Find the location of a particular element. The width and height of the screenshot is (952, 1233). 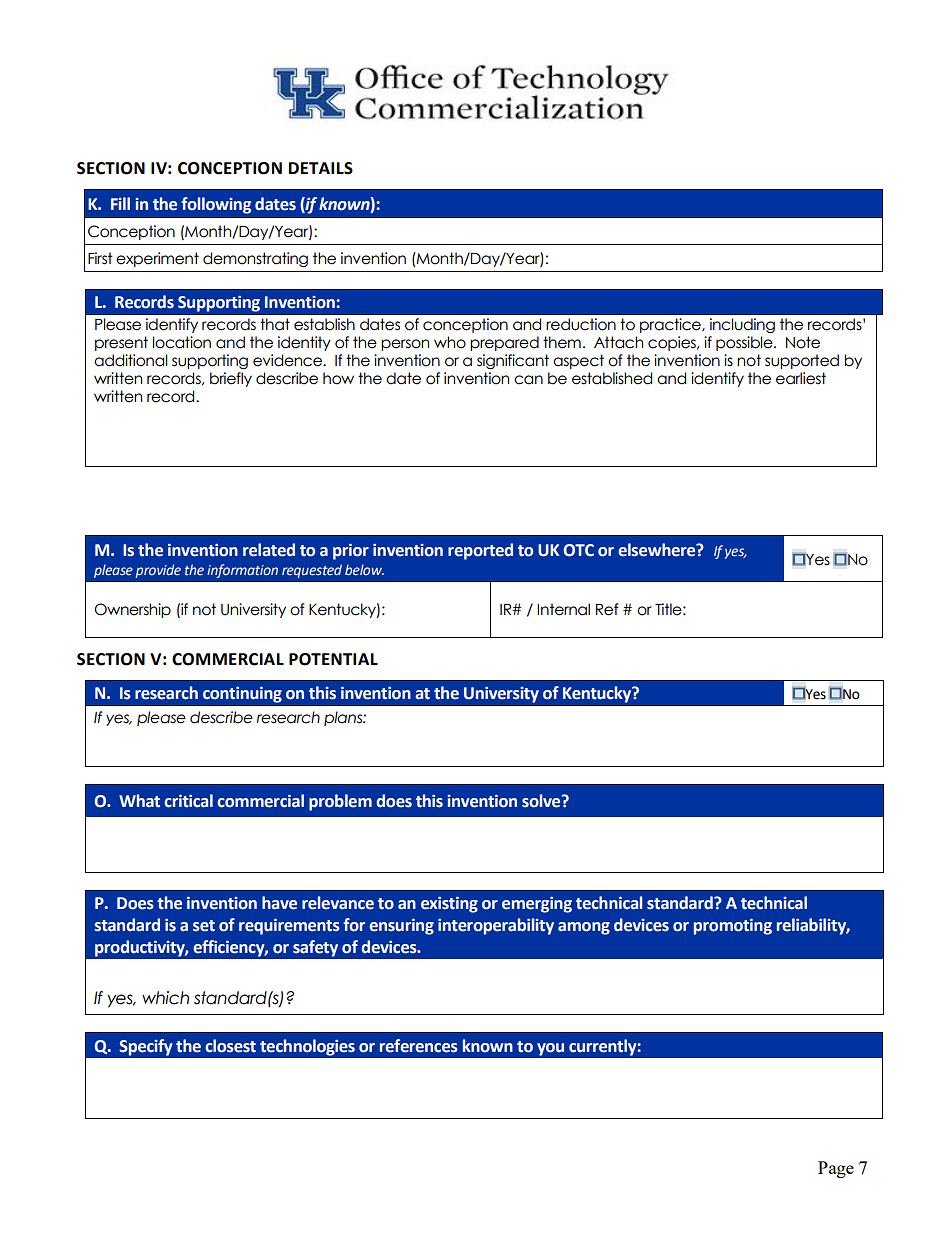

solve is located at coordinates (542, 801).
